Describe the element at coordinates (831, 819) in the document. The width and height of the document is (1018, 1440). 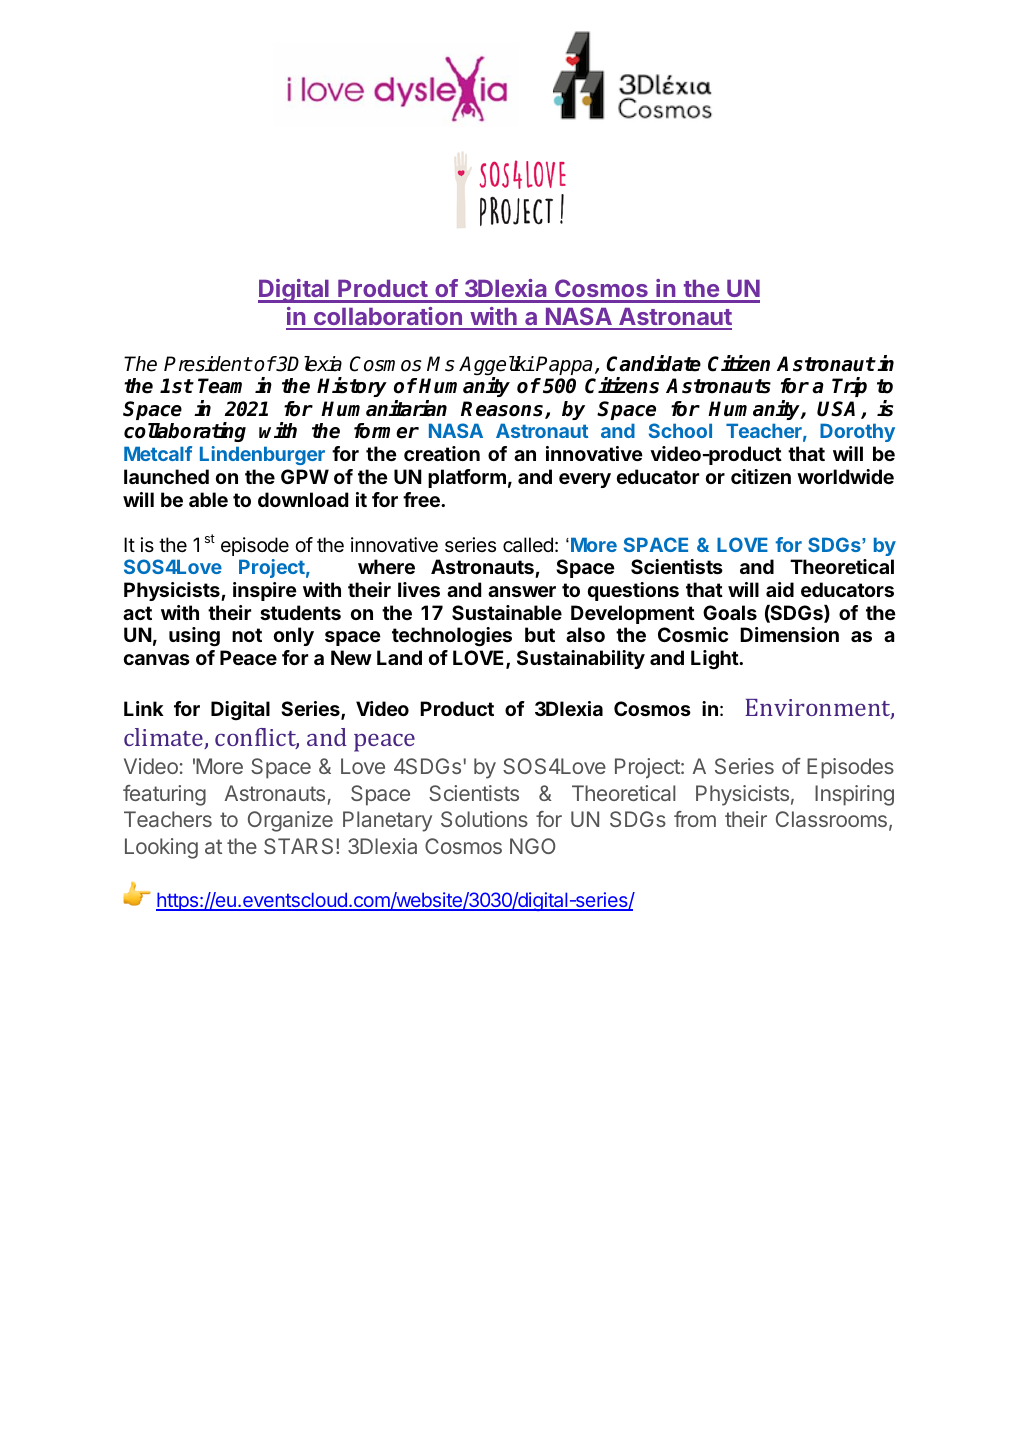
I see `Classrooms` at that location.
